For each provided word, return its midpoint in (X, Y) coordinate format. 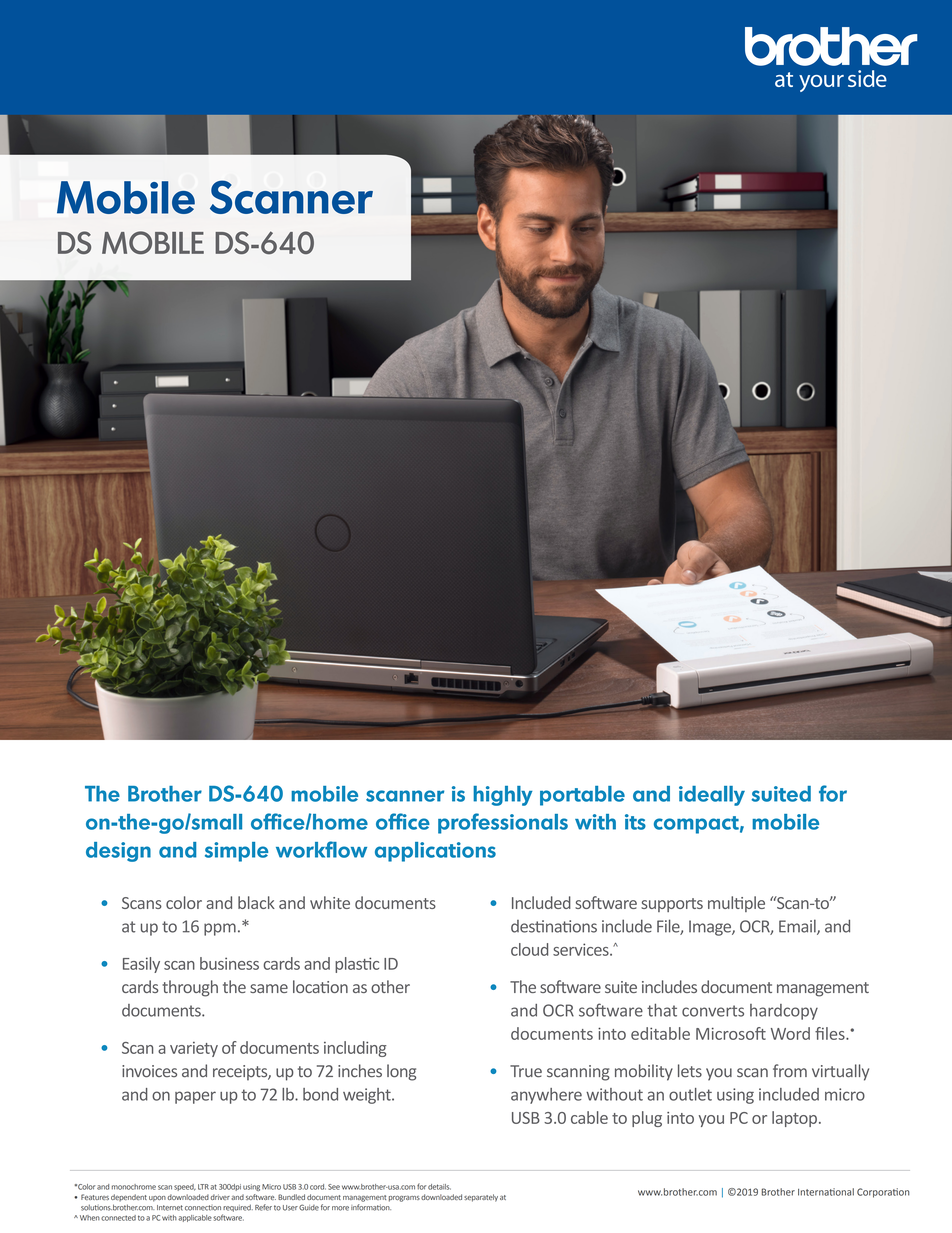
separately (481, 1198)
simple (236, 852)
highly (503, 796)
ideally (712, 796)
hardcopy (784, 1012)
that (662, 1010)
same (269, 988)
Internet (170, 1208)
